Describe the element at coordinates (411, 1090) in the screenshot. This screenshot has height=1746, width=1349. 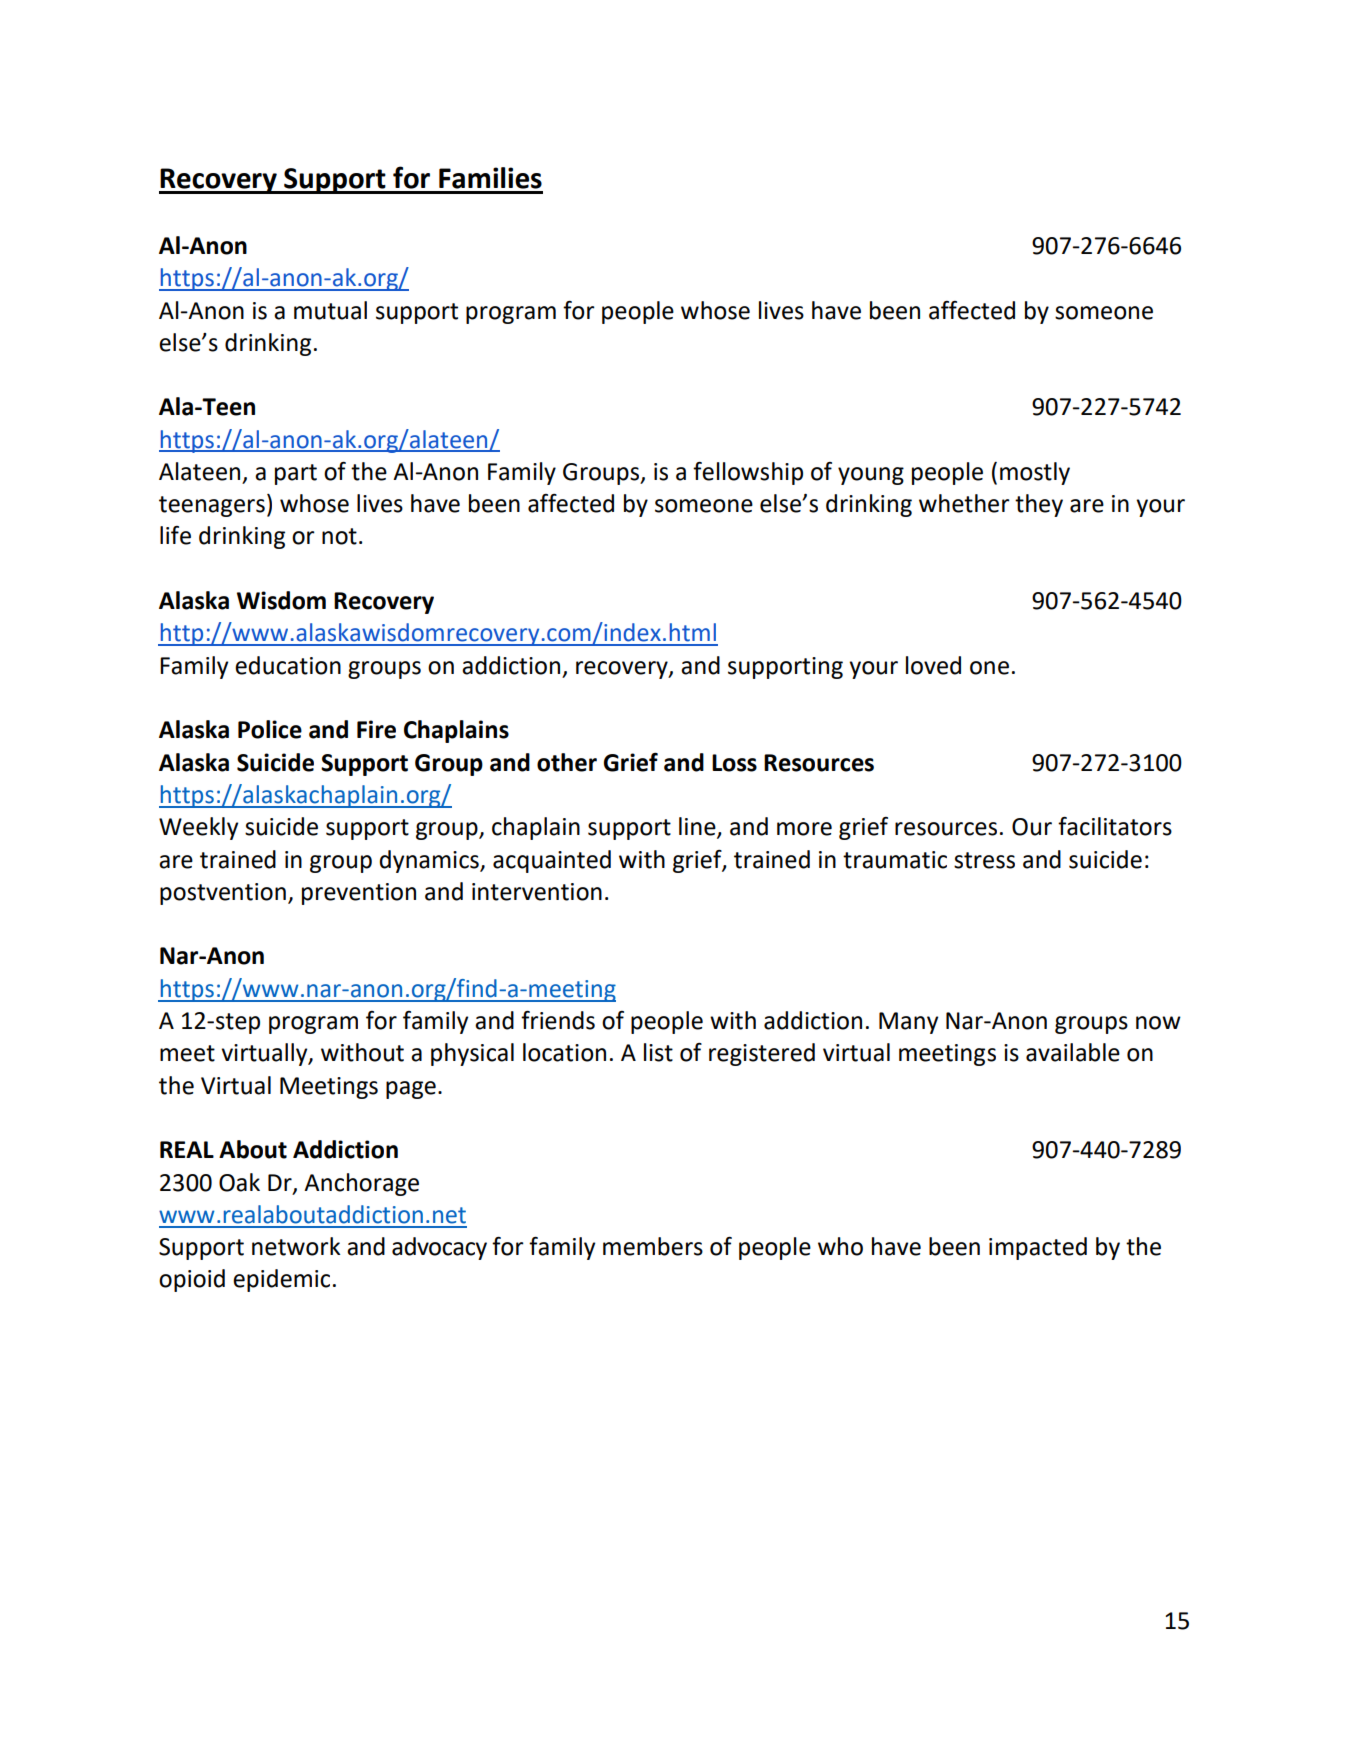
I see `page` at that location.
